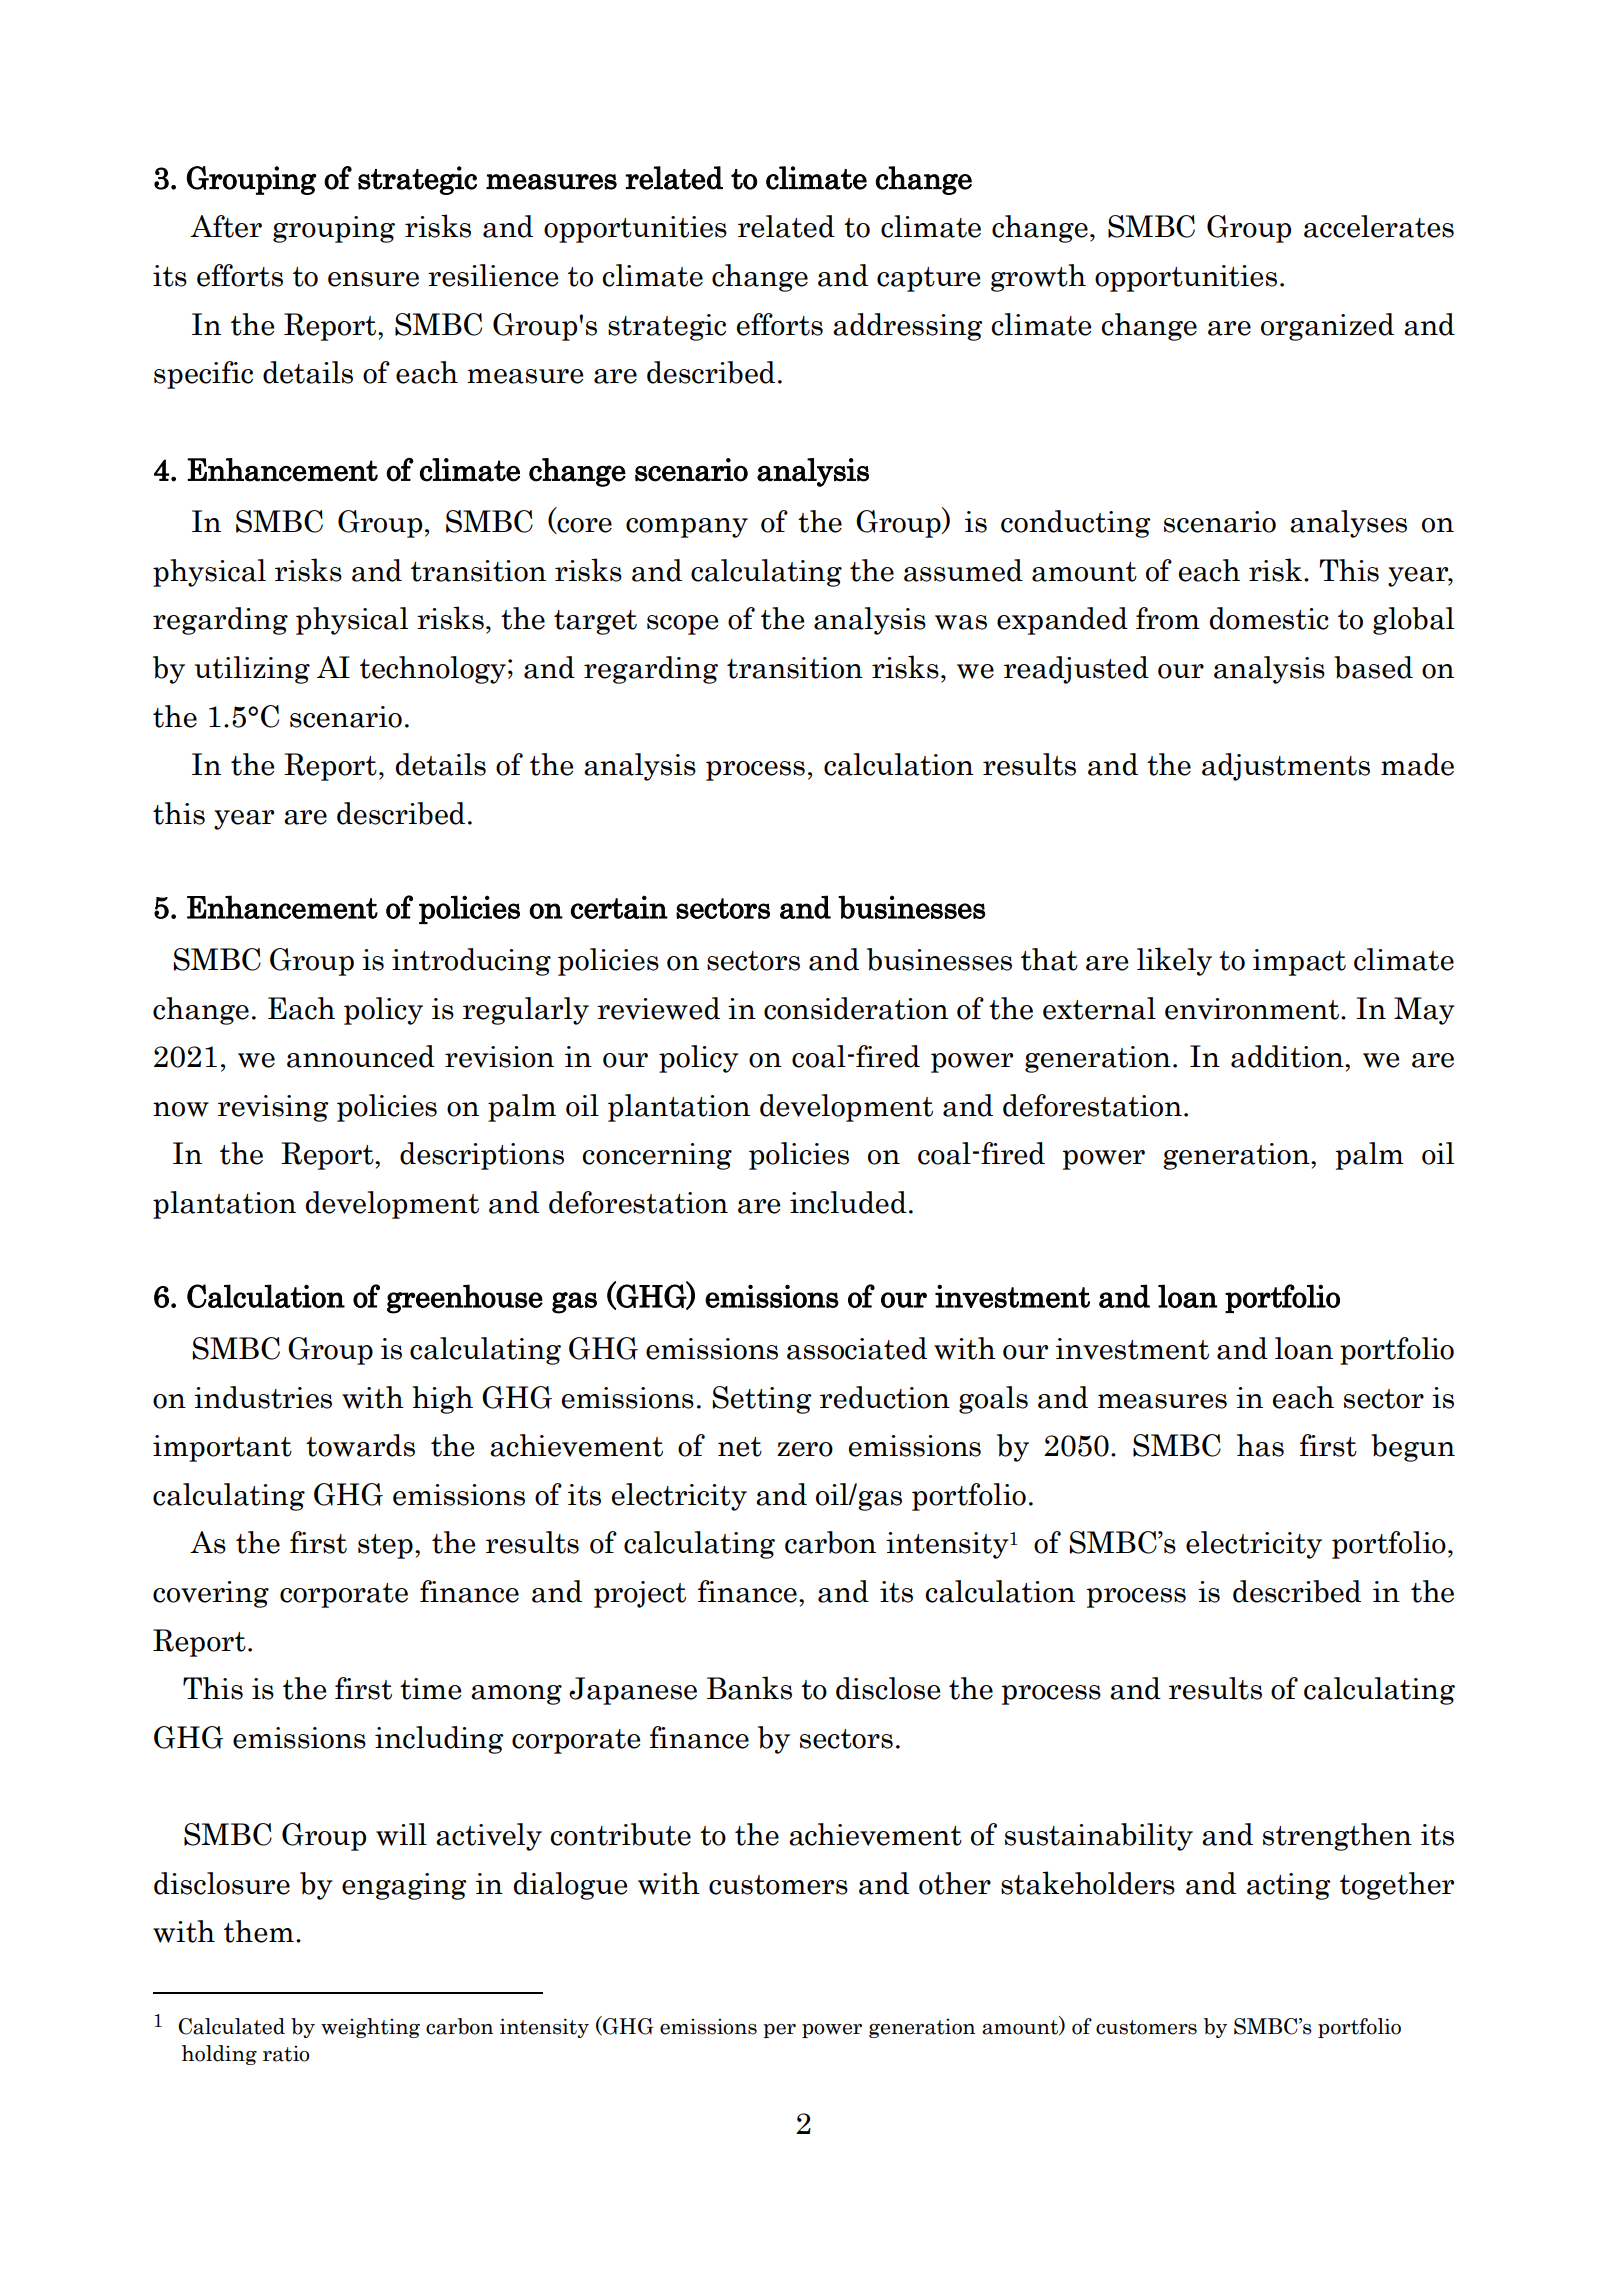  What do you see at coordinates (373, 279) in the page?
I see `ensure` at bounding box center [373, 279].
